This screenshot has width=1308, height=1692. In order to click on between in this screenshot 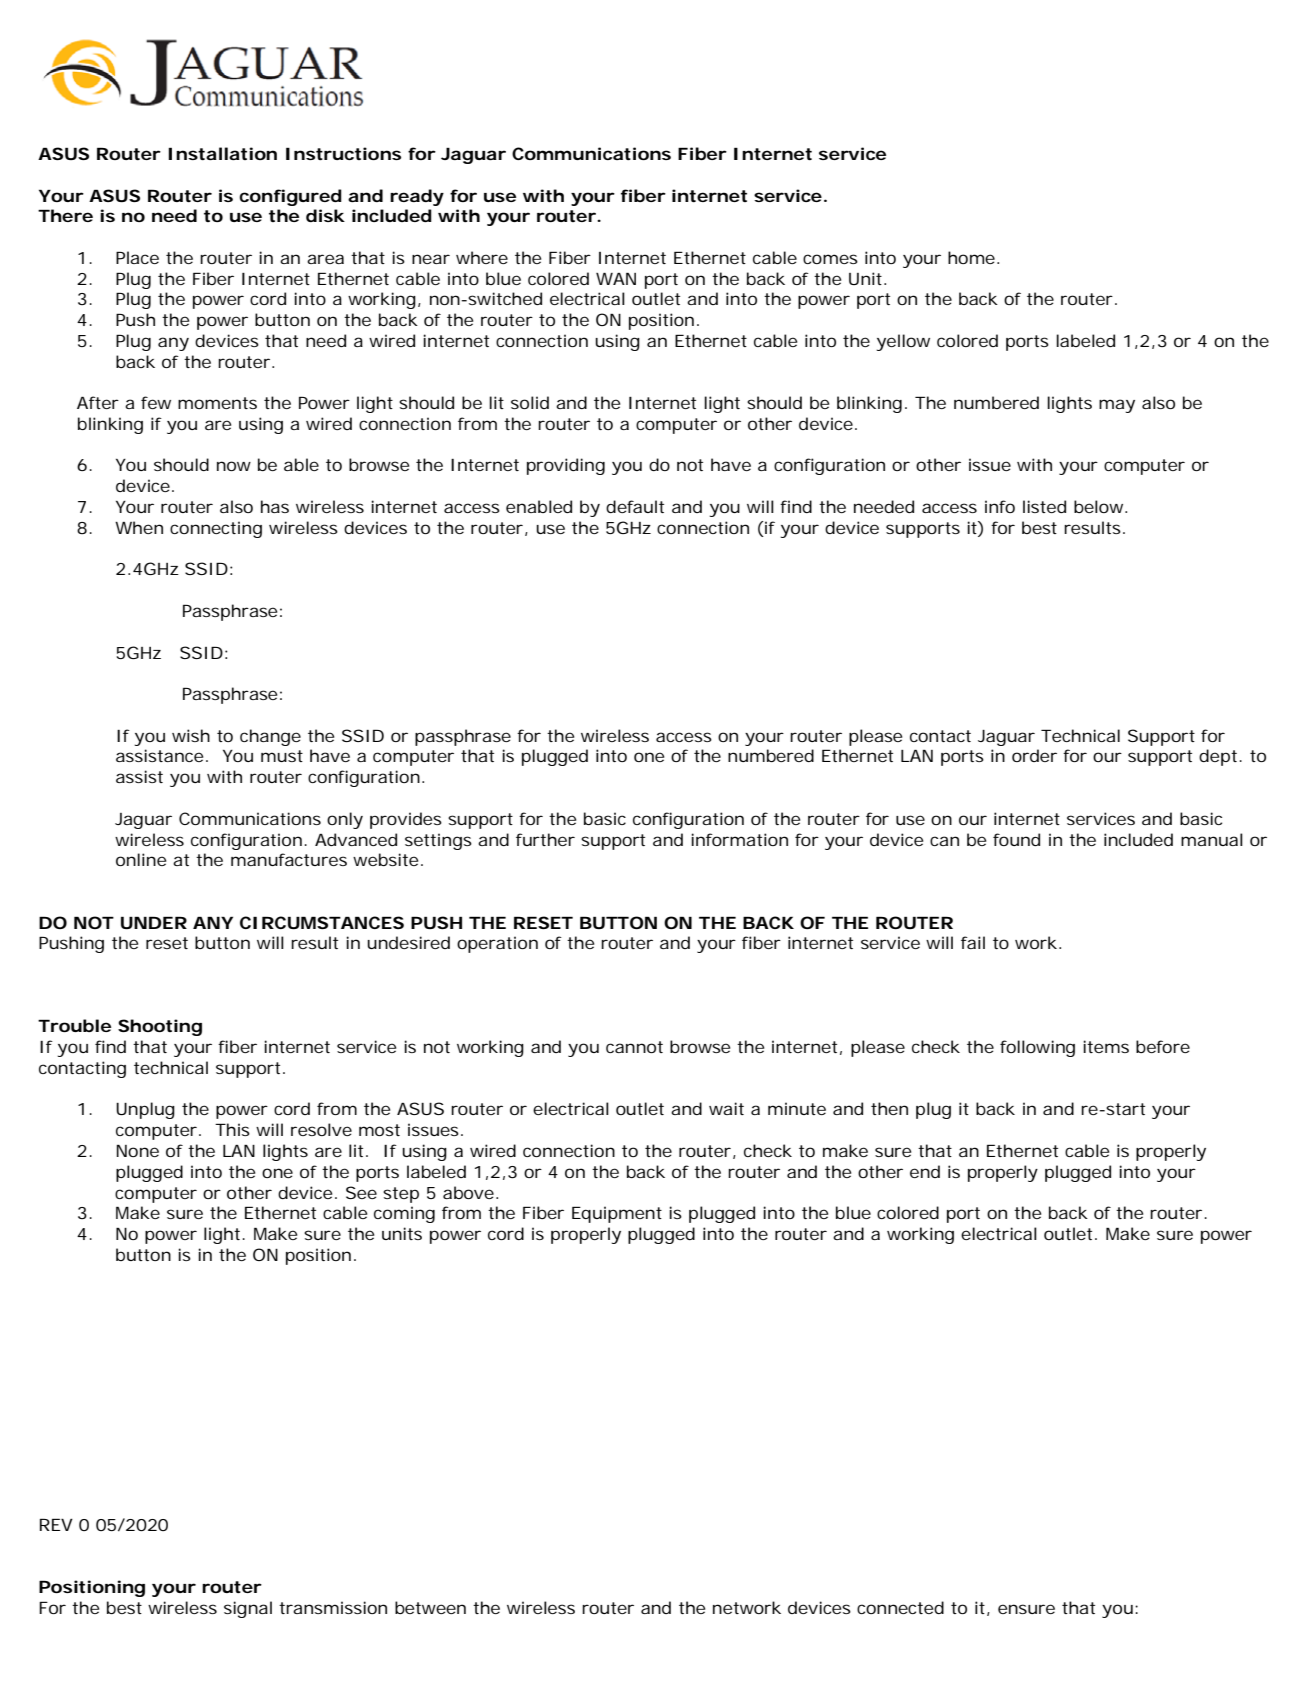, I will do `click(430, 1607)`.
